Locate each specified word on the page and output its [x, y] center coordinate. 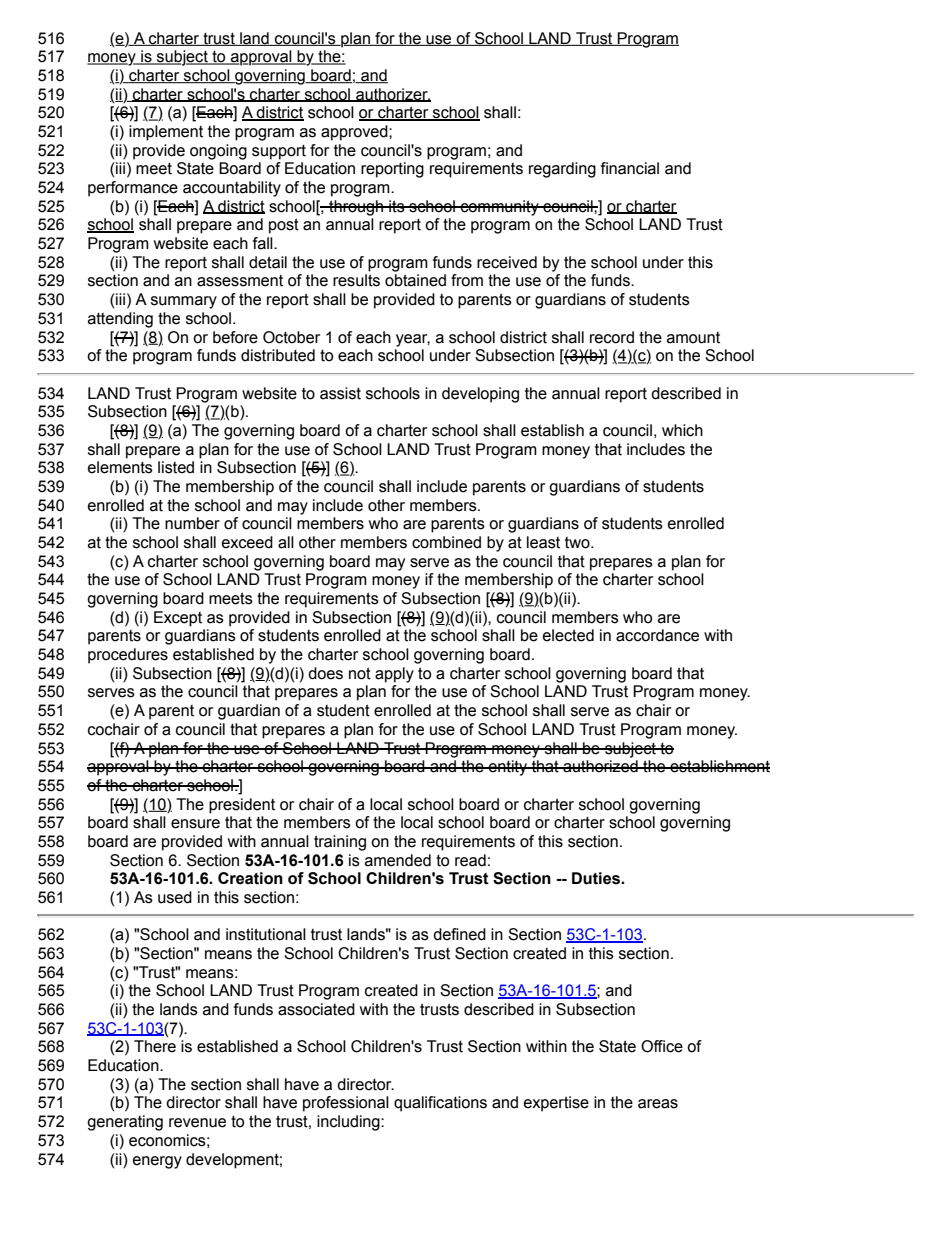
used [175, 897]
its [397, 206]
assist [340, 393]
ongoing [218, 152]
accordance [657, 635]
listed [176, 467]
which [682, 430]
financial [630, 168]
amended [398, 860]
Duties [597, 878]
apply [394, 675]
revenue [197, 1123]
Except [178, 619]
